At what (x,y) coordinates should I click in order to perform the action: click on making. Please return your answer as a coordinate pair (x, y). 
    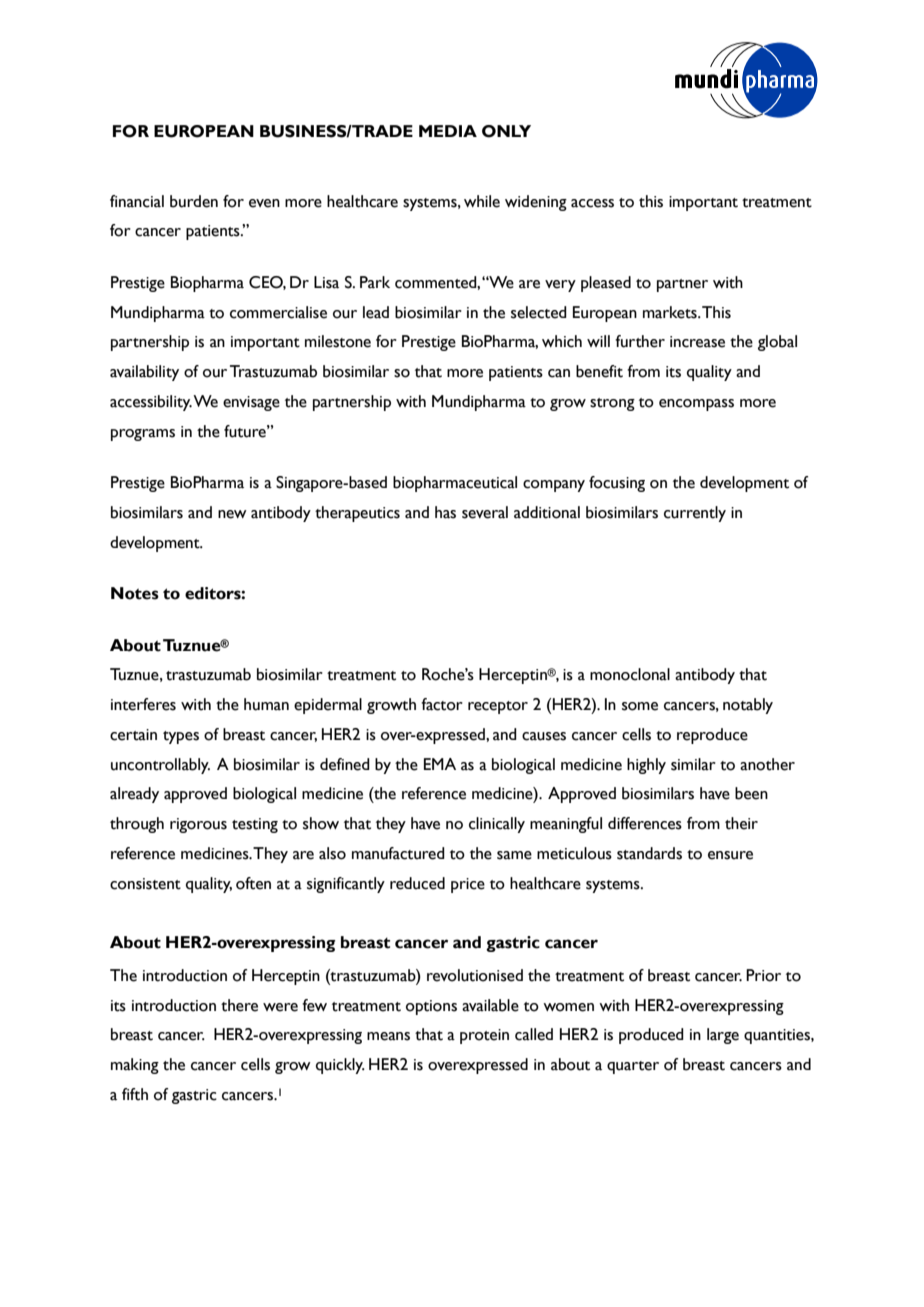
    Looking at the image, I should click on (135, 1066).
